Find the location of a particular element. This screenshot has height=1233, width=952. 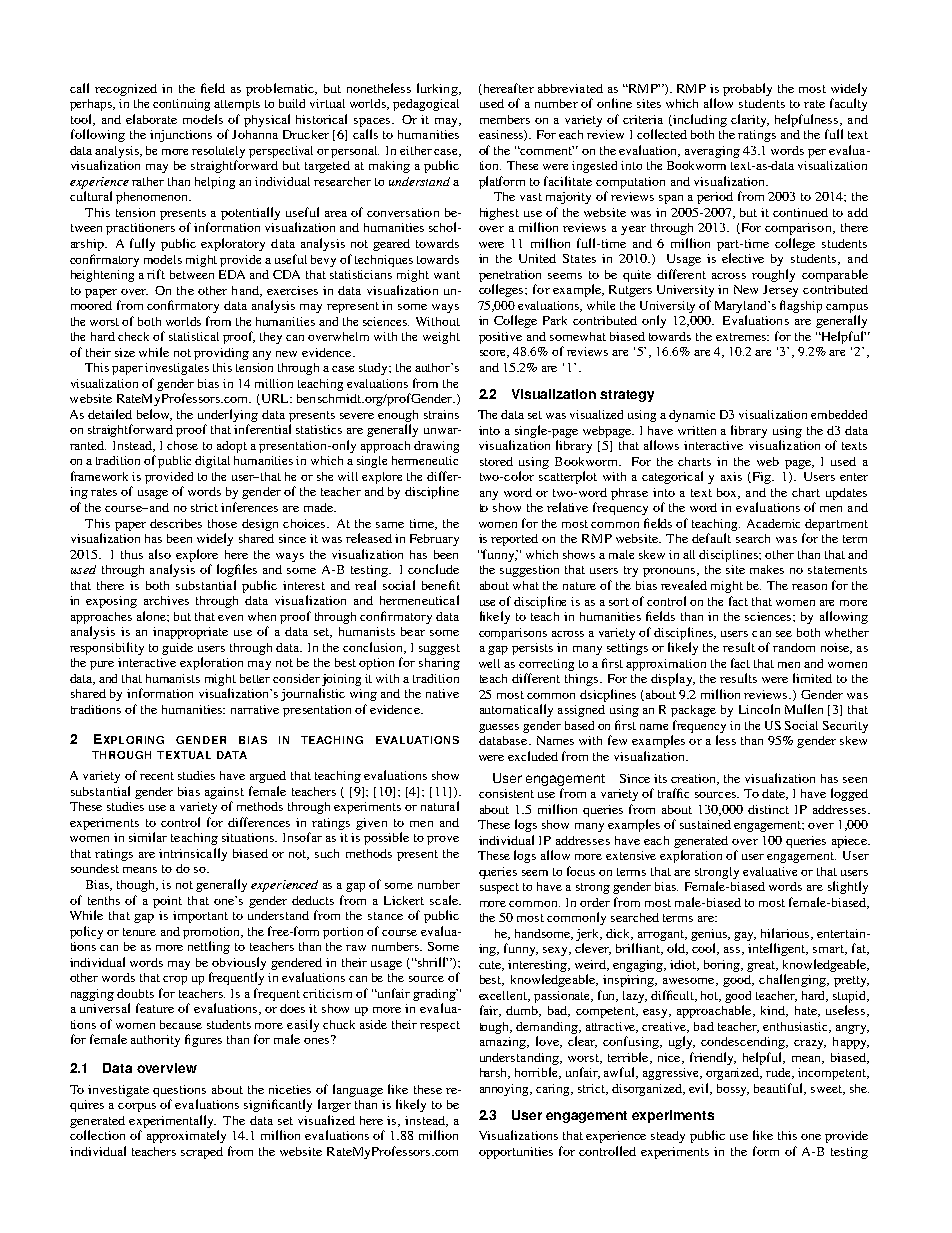

experimentally is located at coordinates (172, 1121).
